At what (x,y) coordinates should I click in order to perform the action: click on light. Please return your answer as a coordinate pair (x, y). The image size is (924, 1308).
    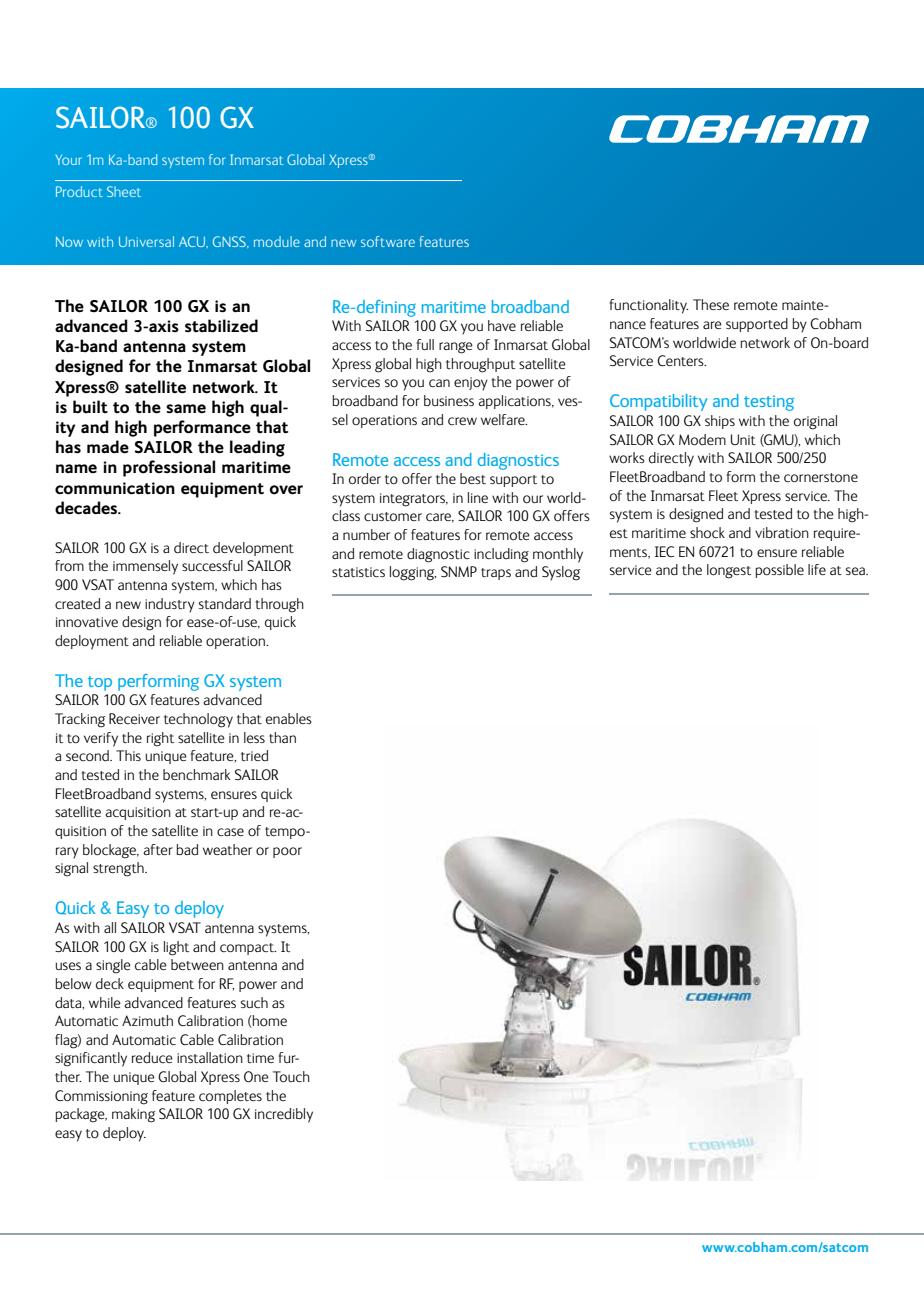
    Looking at the image, I should click on (176, 948).
